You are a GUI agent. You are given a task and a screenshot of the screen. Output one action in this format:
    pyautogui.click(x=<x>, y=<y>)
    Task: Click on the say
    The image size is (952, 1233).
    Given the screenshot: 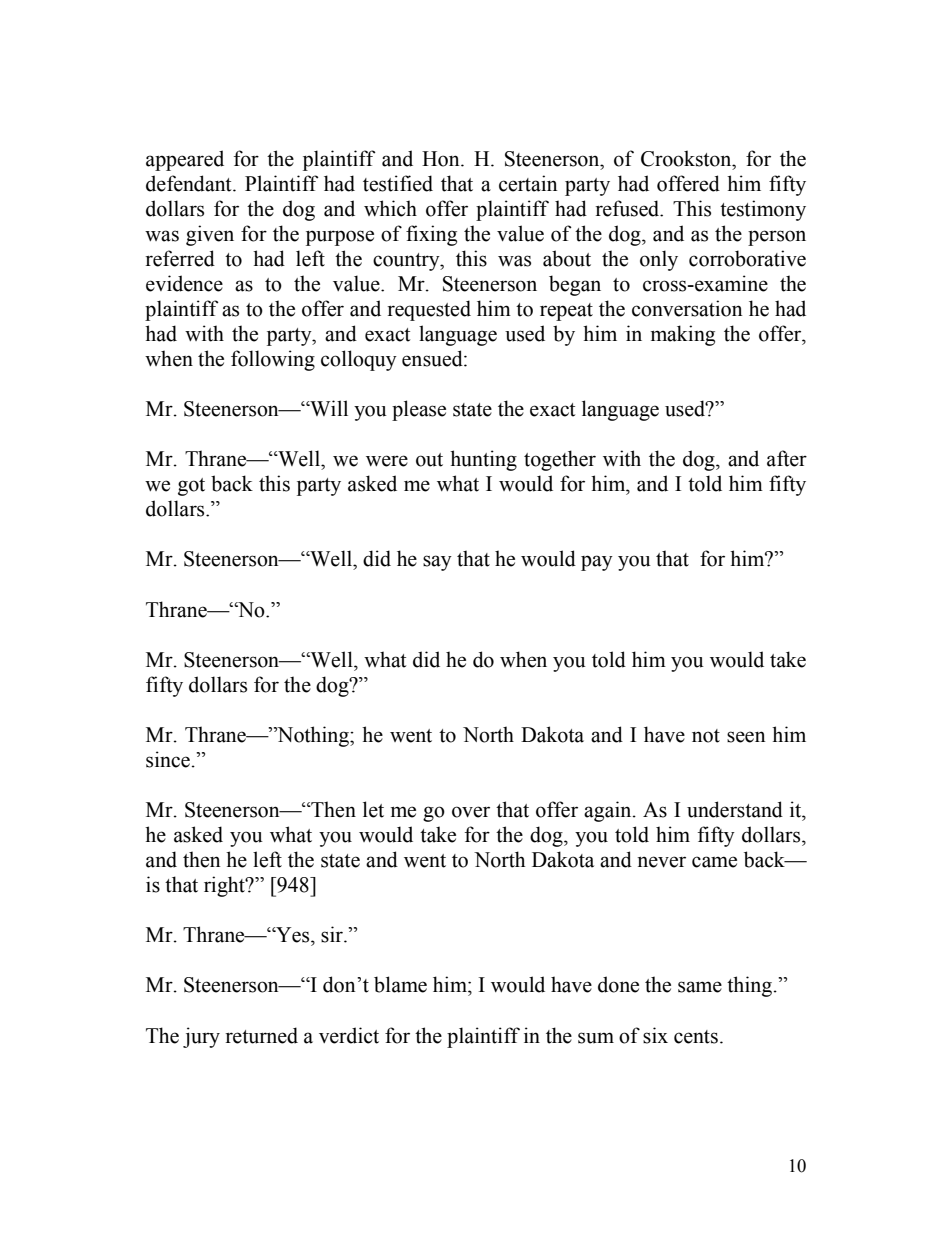 What is the action you would take?
    pyautogui.click(x=437, y=563)
